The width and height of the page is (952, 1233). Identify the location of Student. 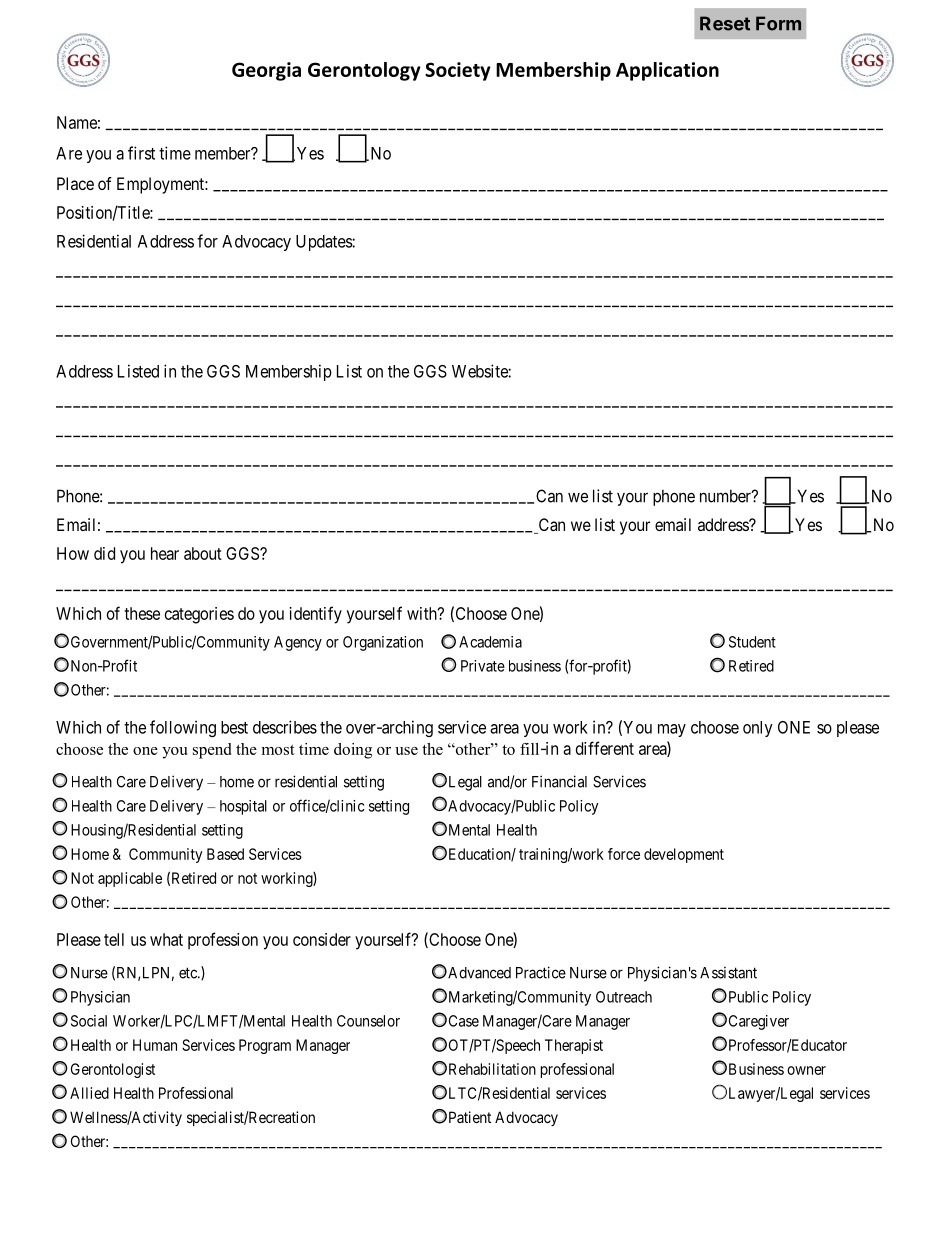
(752, 642).
